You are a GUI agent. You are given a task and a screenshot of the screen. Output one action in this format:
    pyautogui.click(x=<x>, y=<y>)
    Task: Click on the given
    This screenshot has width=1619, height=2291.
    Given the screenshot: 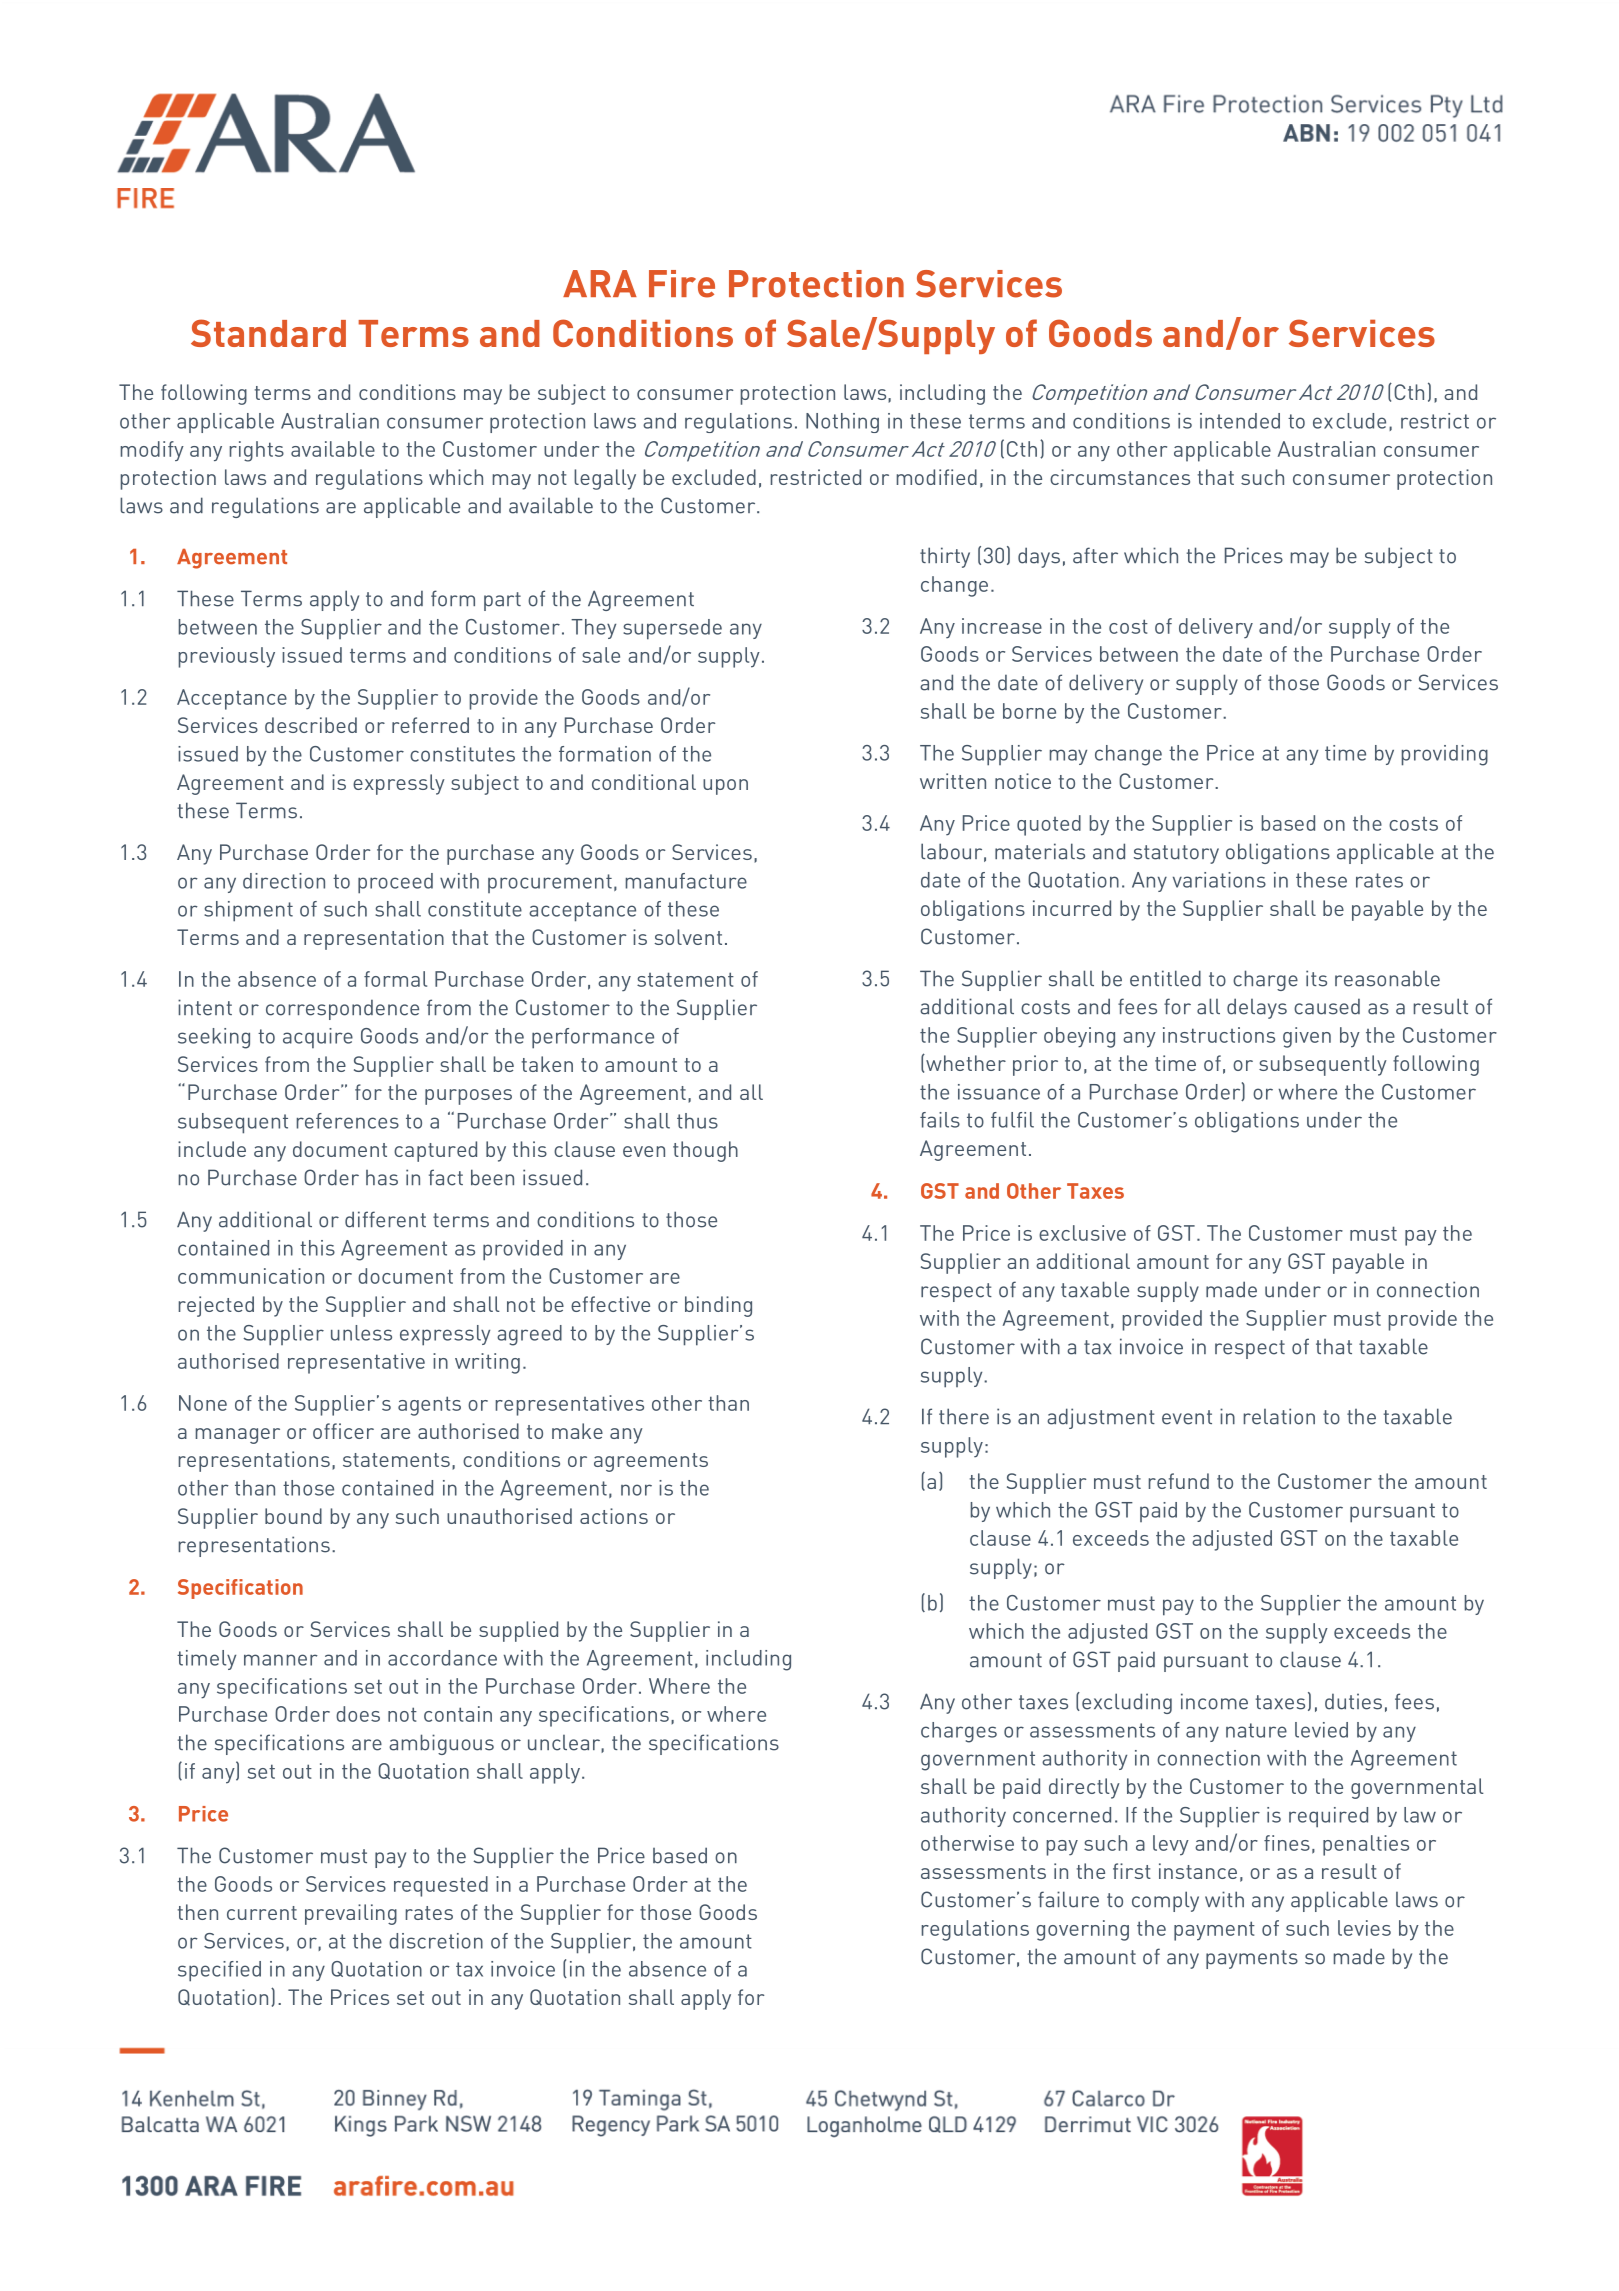 What is the action you would take?
    pyautogui.click(x=1307, y=1037)
